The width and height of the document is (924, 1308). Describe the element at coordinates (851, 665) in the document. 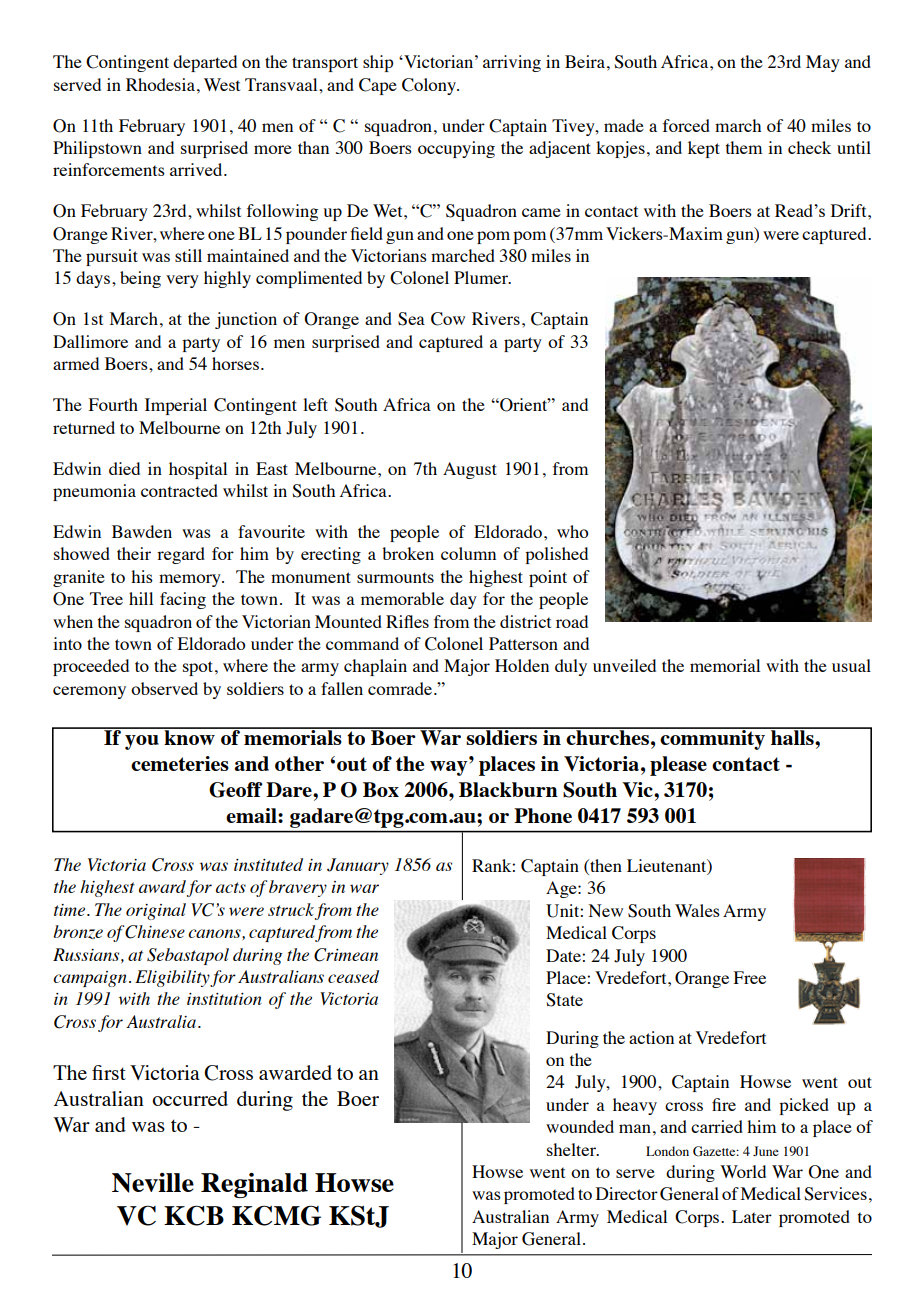

I see `usual` at that location.
